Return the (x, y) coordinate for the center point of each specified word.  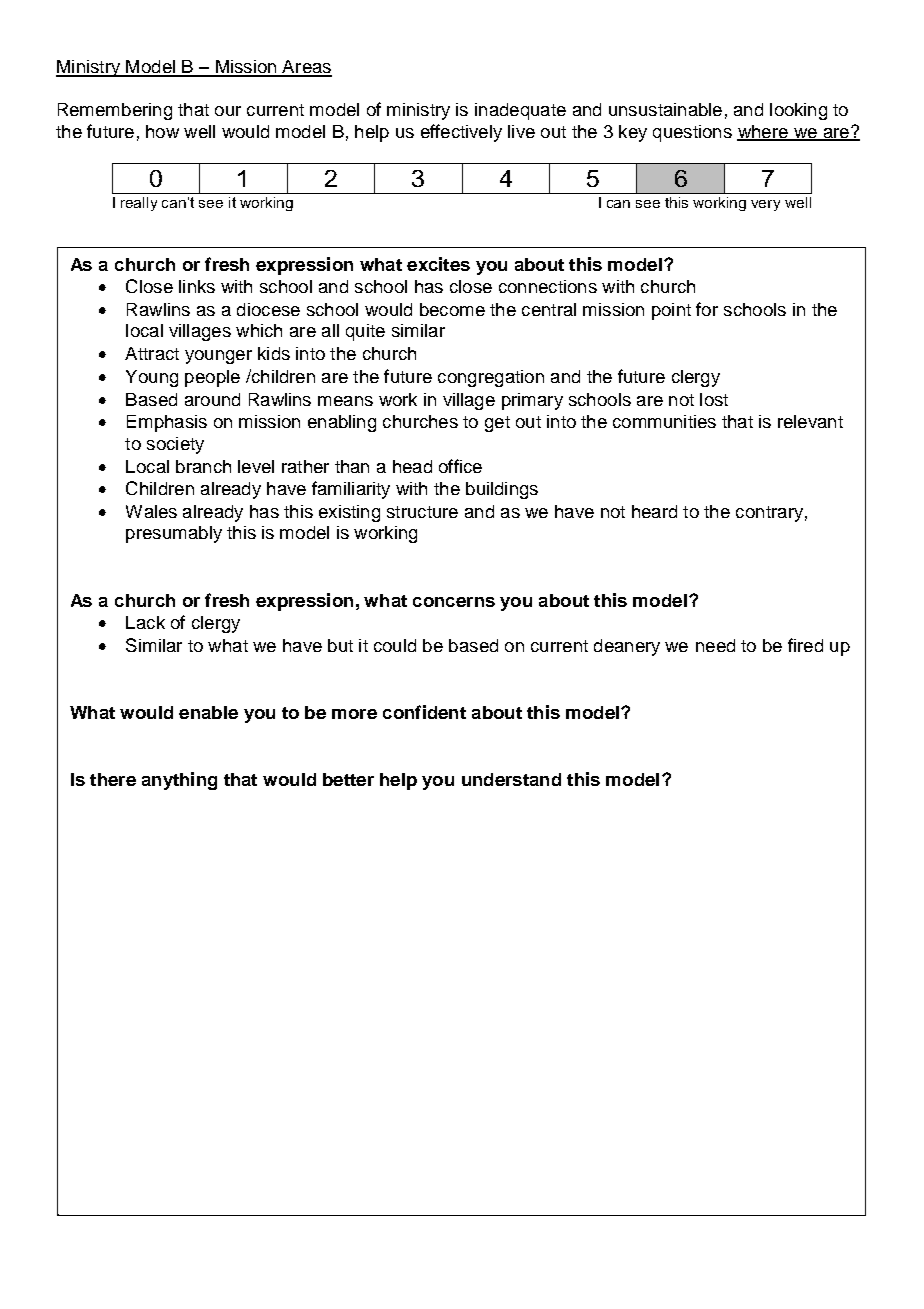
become (452, 309)
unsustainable (665, 109)
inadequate (520, 111)
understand (511, 779)
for (707, 309)
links (197, 286)
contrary (769, 514)
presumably (174, 534)
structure (422, 512)
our (228, 111)
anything (179, 781)
